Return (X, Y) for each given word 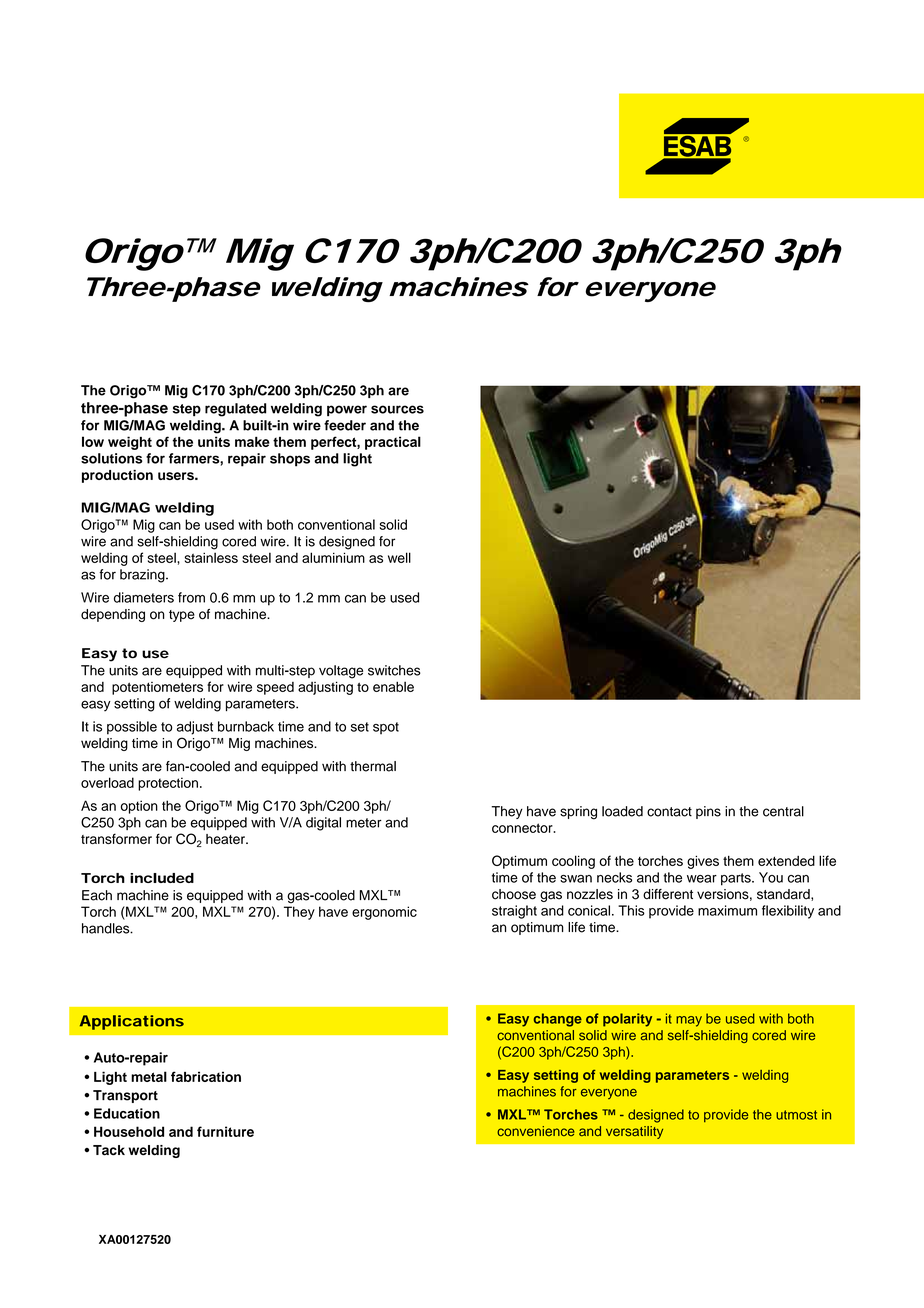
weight (130, 443)
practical (393, 443)
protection (168, 784)
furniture (225, 1131)
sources (397, 409)
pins (708, 812)
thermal (373, 766)
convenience (536, 1131)
